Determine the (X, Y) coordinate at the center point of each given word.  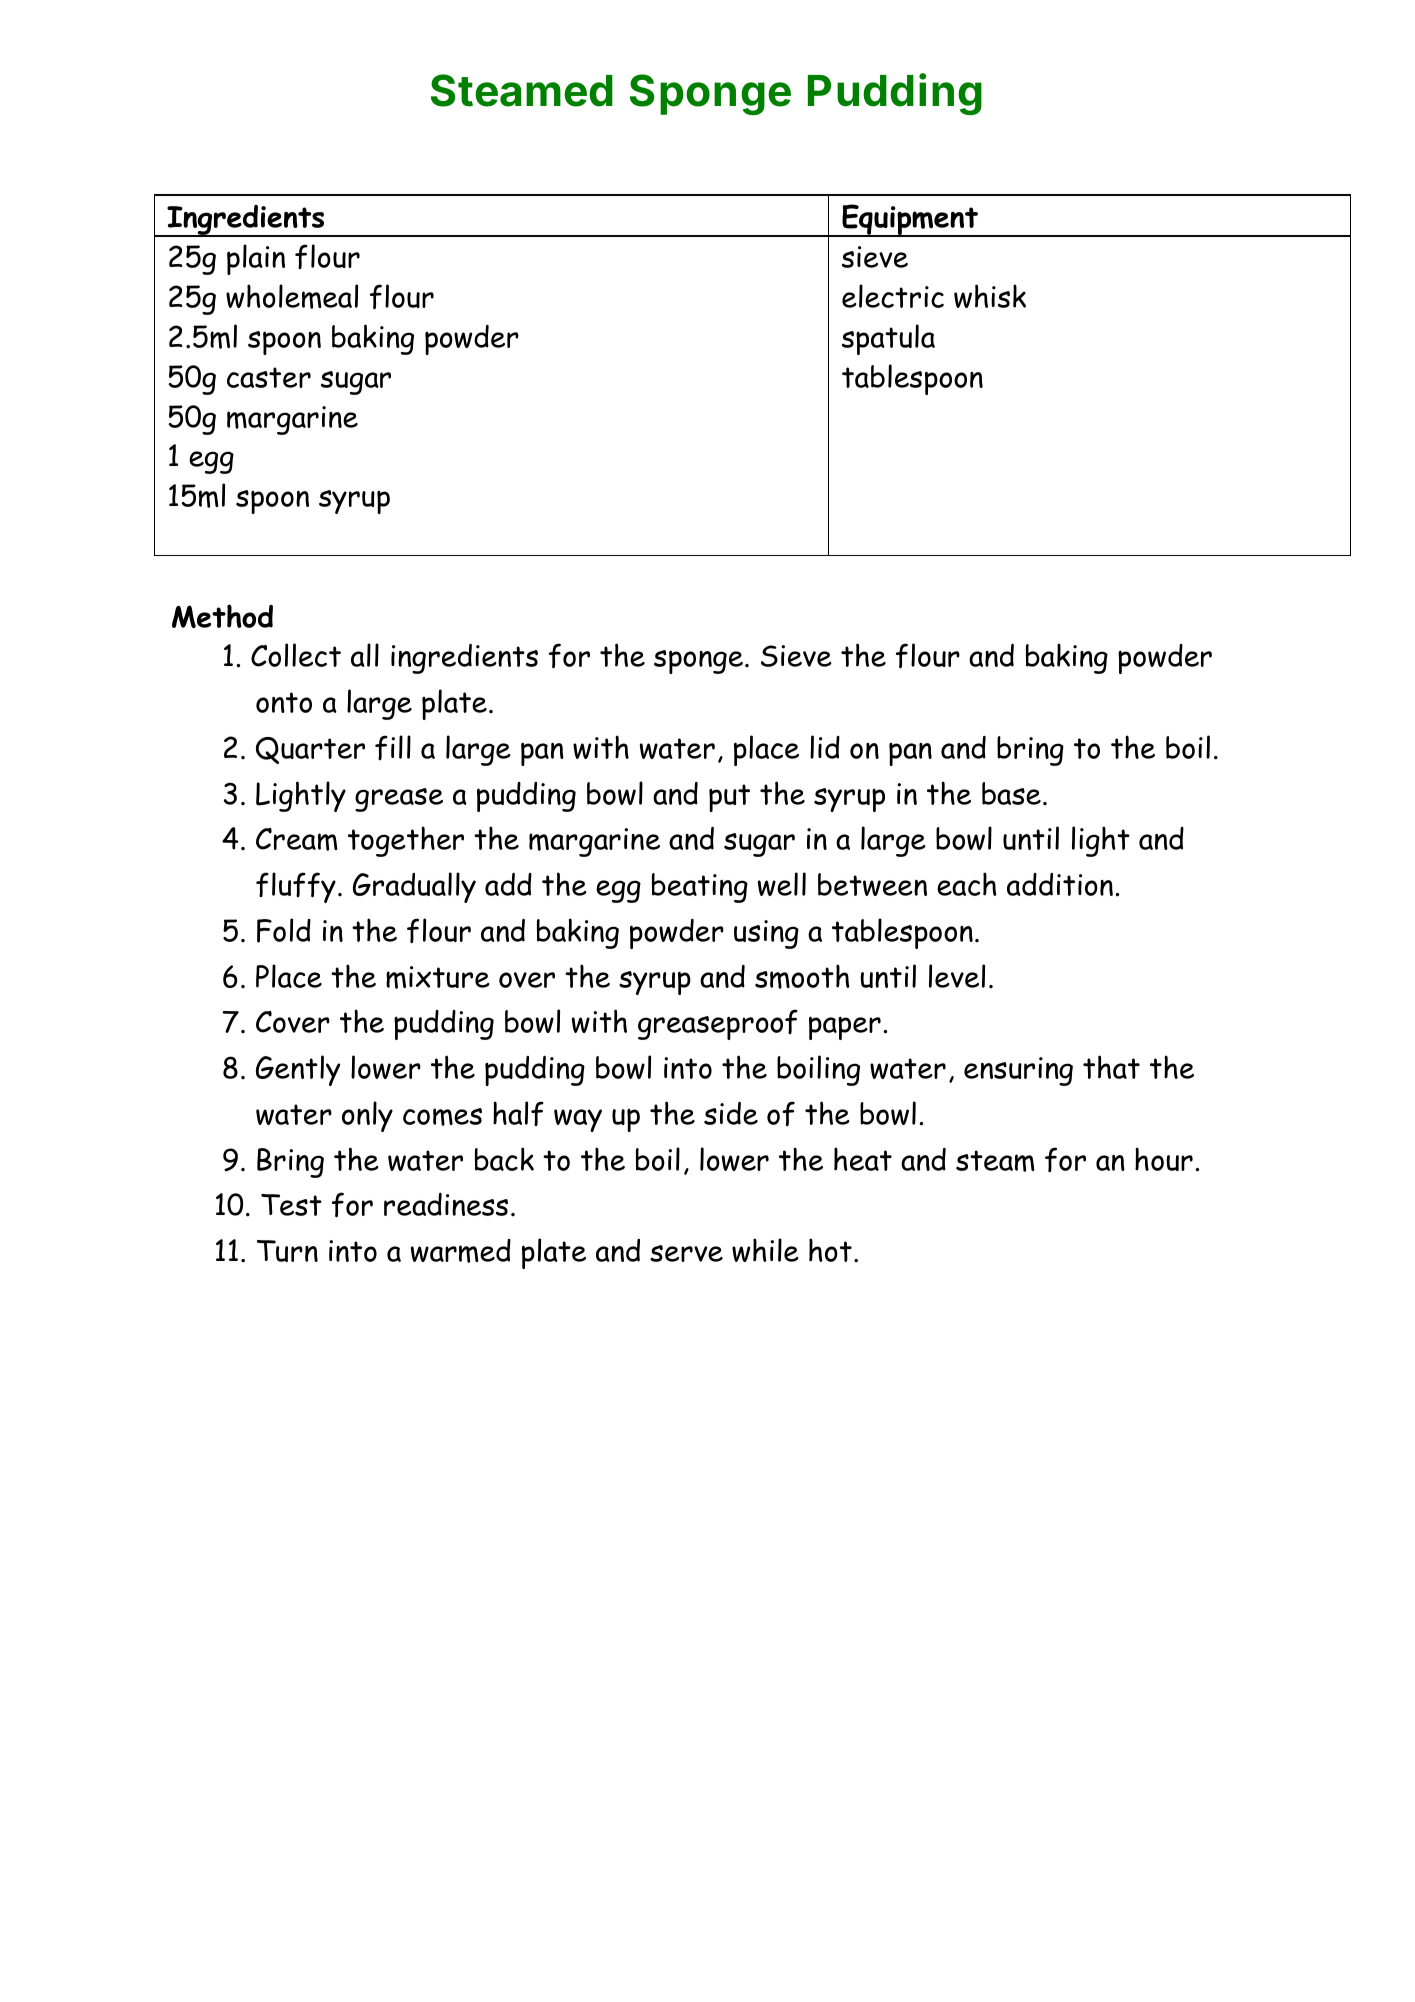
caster (269, 377)
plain (256, 259)
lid (825, 747)
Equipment (910, 220)
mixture (438, 977)
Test (291, 1205)
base (1011, 793)
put (729, 798)
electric (893, 296)
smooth (802, 976)
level (957, 976)
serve (686, 1253)
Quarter (310, 750)
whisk (990, 296)
